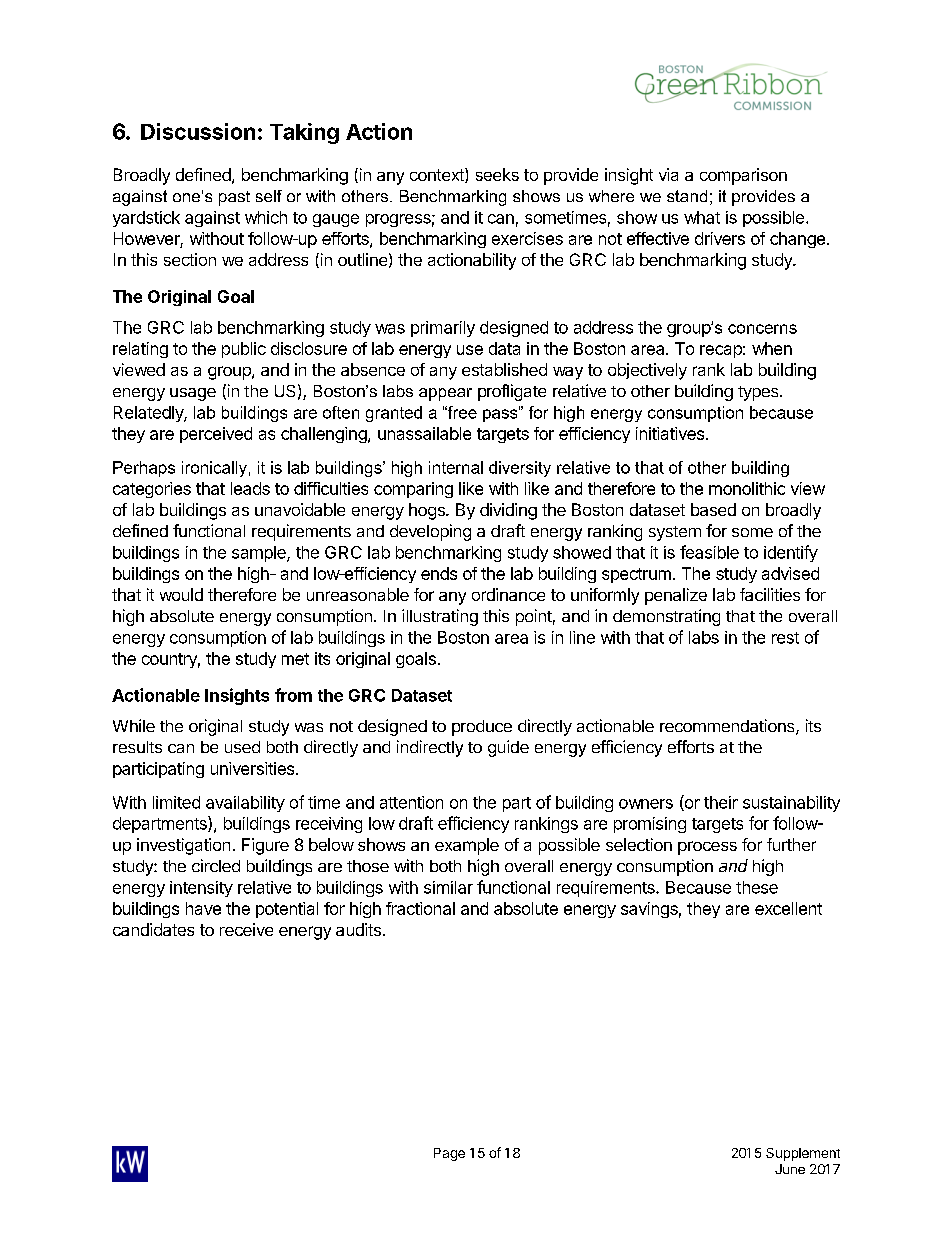 This document has width=952, height=1233. Describe the element at coordinates (246, 929) in the document. I see `receive` at that location.
